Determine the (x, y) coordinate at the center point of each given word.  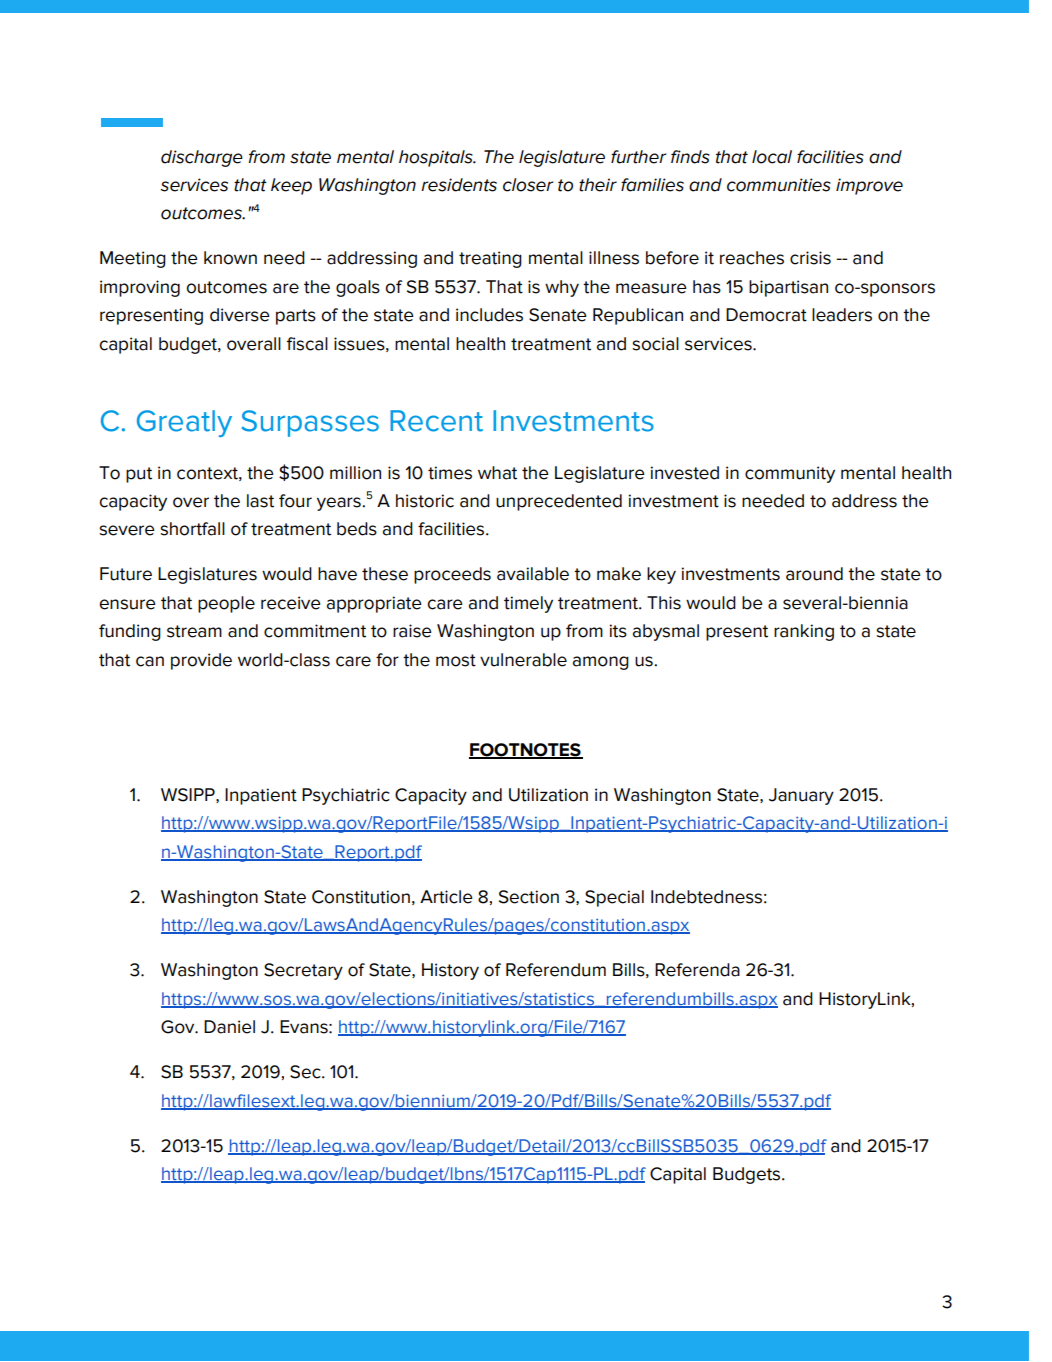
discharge (202, 158)
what (497, 473)
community (790, 474)
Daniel (229, 1027)
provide (201, 661)
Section (529, 897)
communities (779, 185)
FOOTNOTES (526, 750)
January (801, 796)
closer (528, 185)
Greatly (184, 423)
